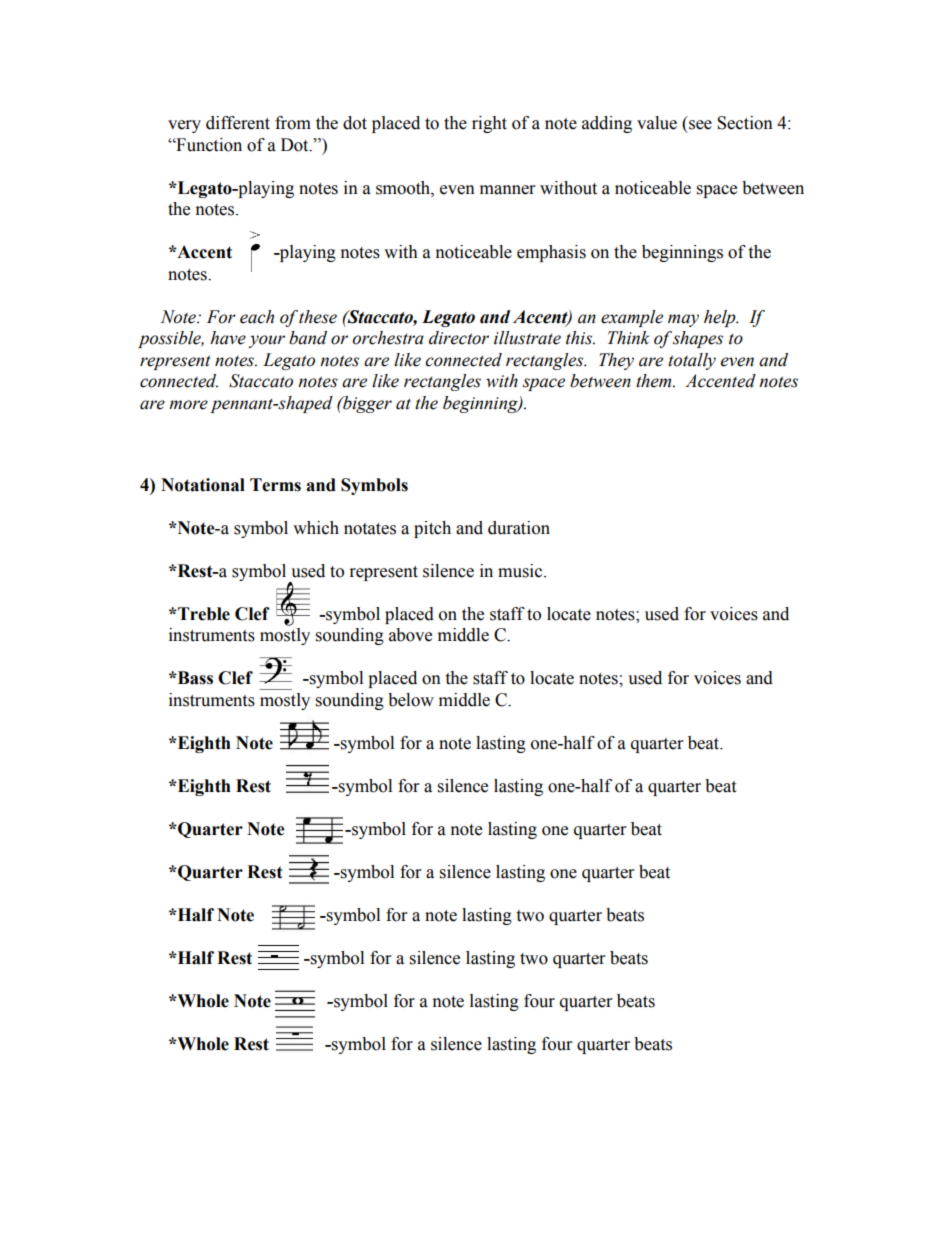 The height and width of the document is (1233, 952). I want to click on bigger, so click(366, 404).
